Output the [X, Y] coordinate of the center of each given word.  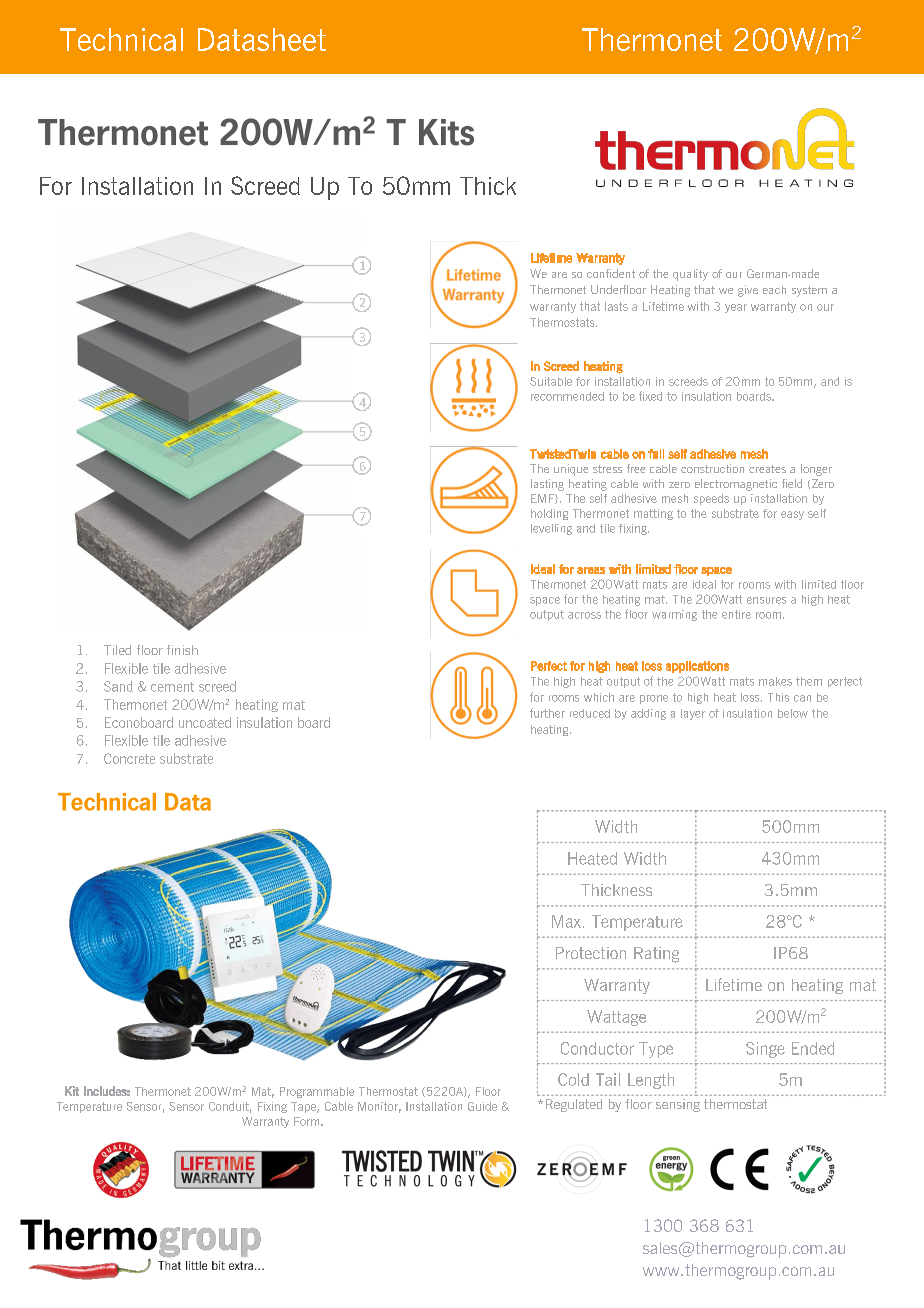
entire [736, 614]
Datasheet [262, 39]
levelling [551, 529]
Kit [72, 1091]
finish [182, 650]
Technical [121, 39]
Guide [482, 1106]
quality [690, 275]
